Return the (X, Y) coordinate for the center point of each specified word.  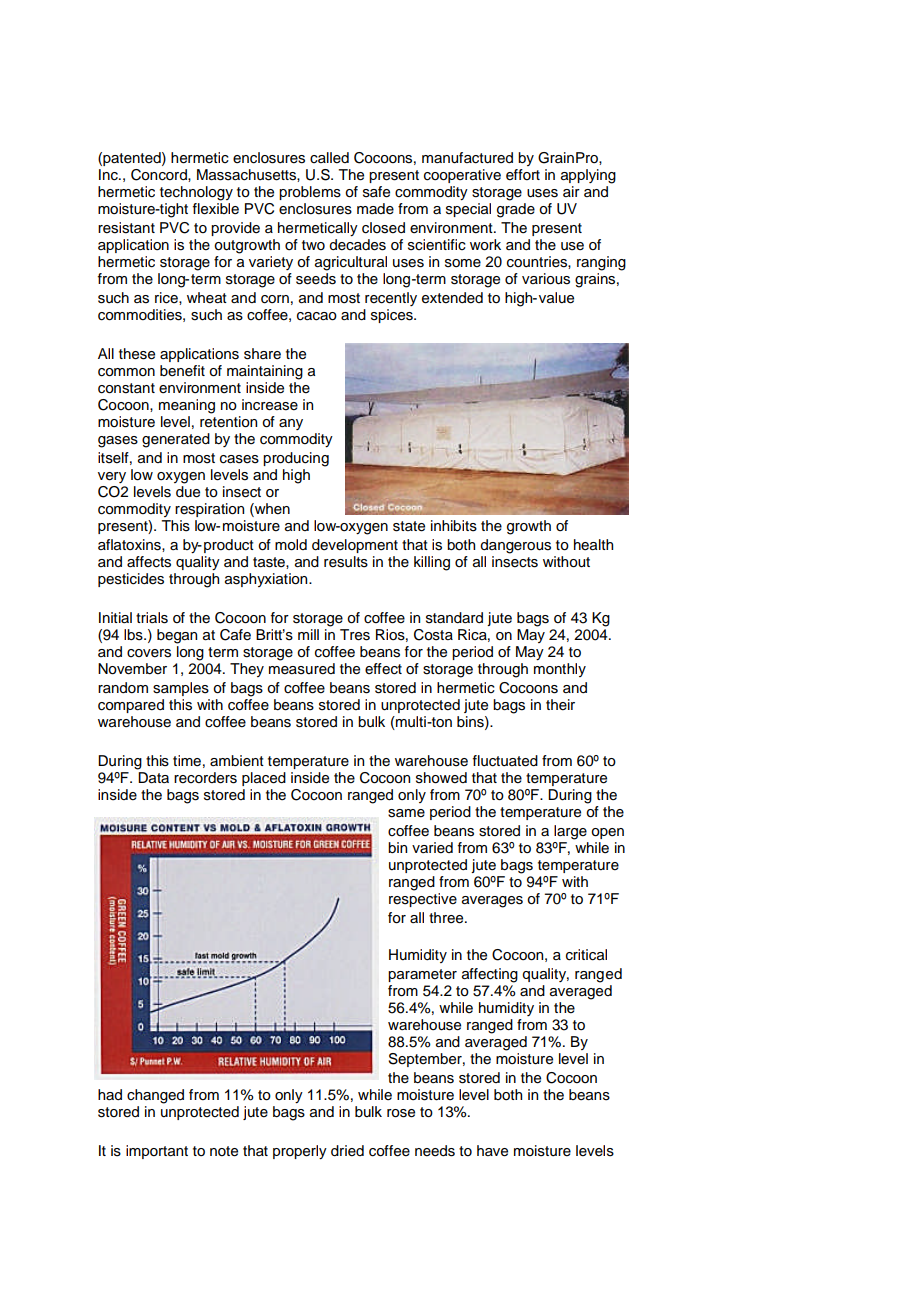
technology (196, 193)
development (355, 546)
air (571, 191)
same (406, 813)
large (570, 832)
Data (153, 778)
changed (155, 1096)
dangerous (515, 546)
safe (376, 192)
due (188, 492)
